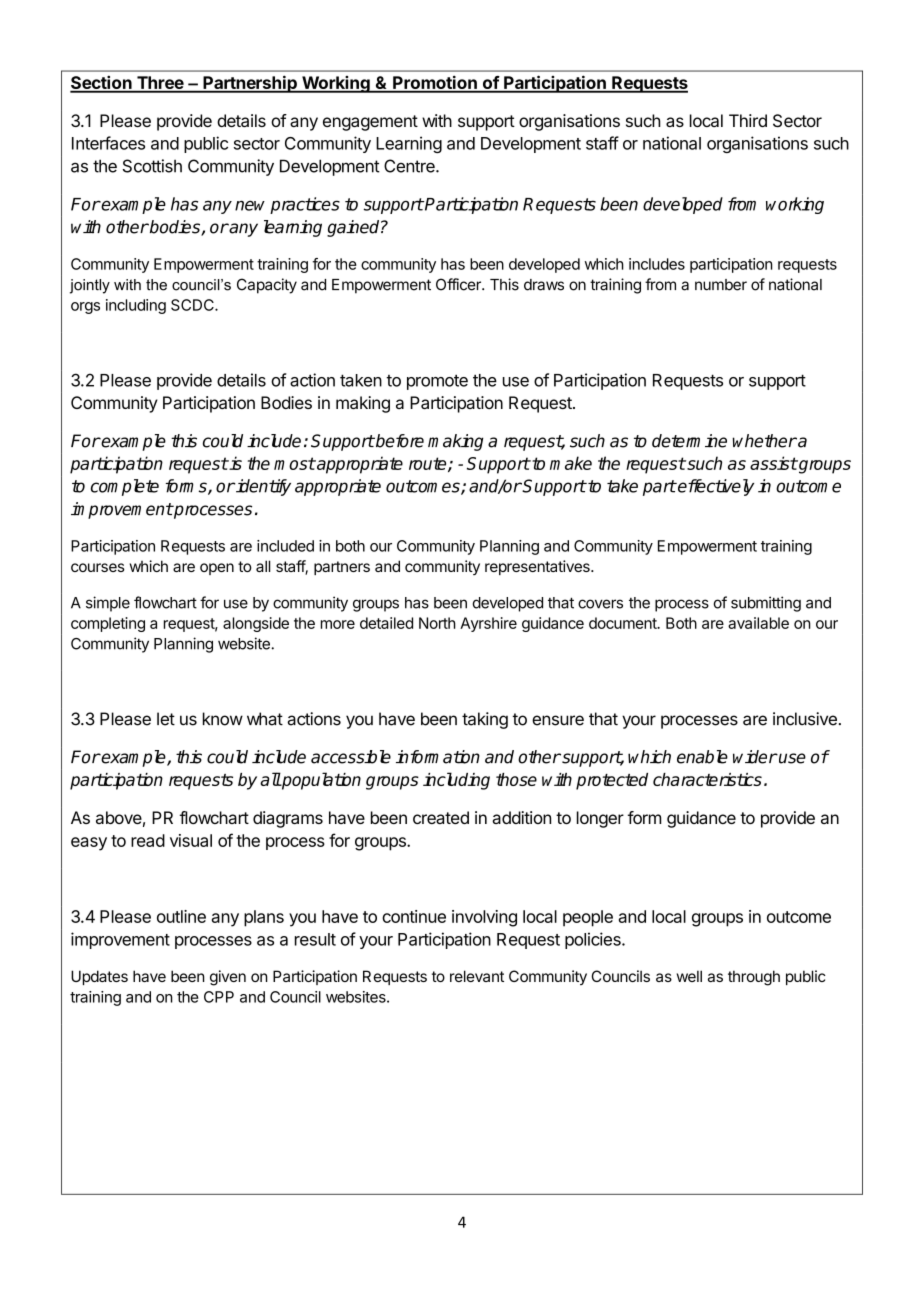 This page has height=1308, width=924. What do you see at coordinates (715, 487) in the page?
I see `effectively` at bounding box center [715, 487].
